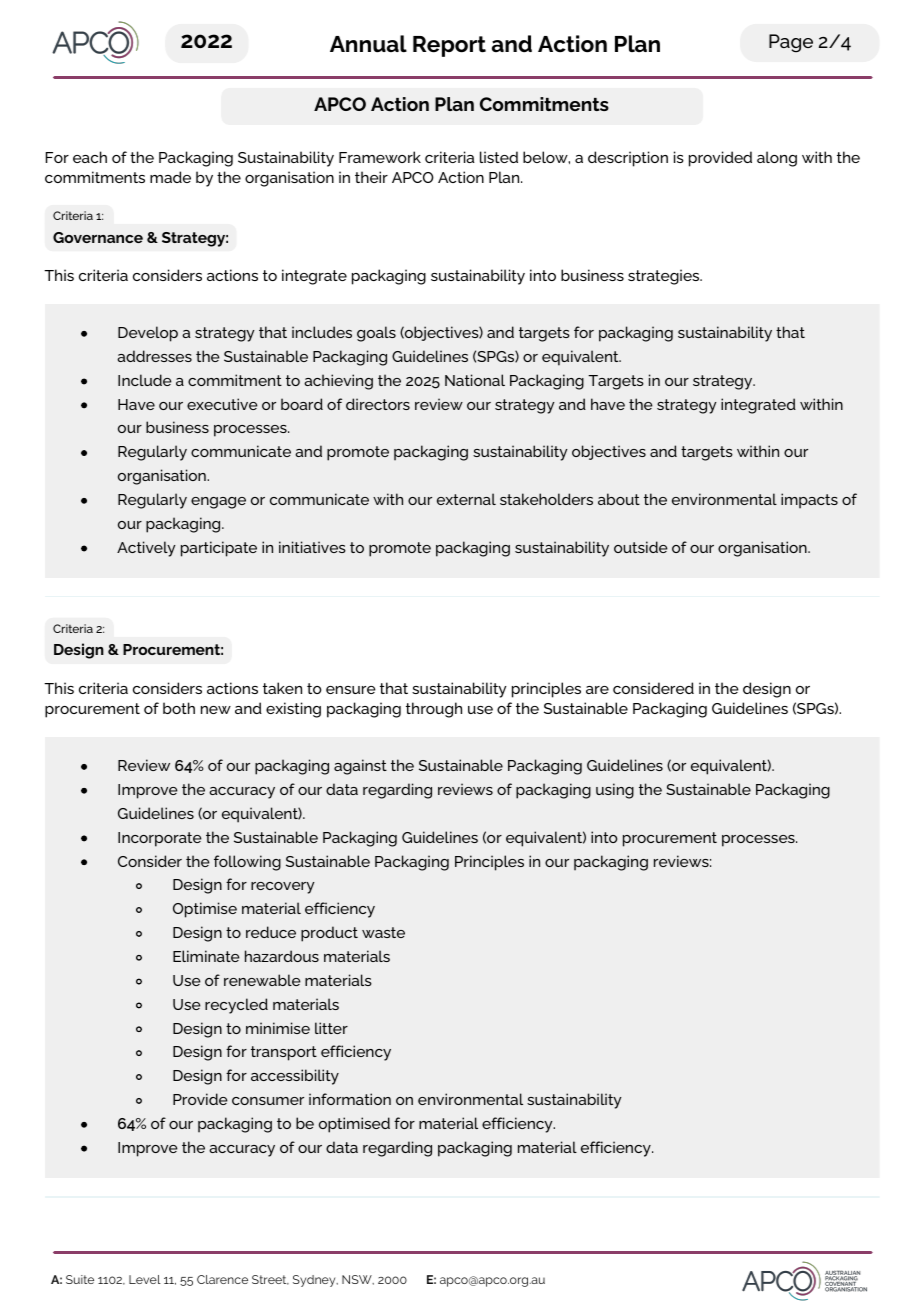 The height and width of the screenshot is (1308, 924). I want to click on addresses, so click(154, 356).
